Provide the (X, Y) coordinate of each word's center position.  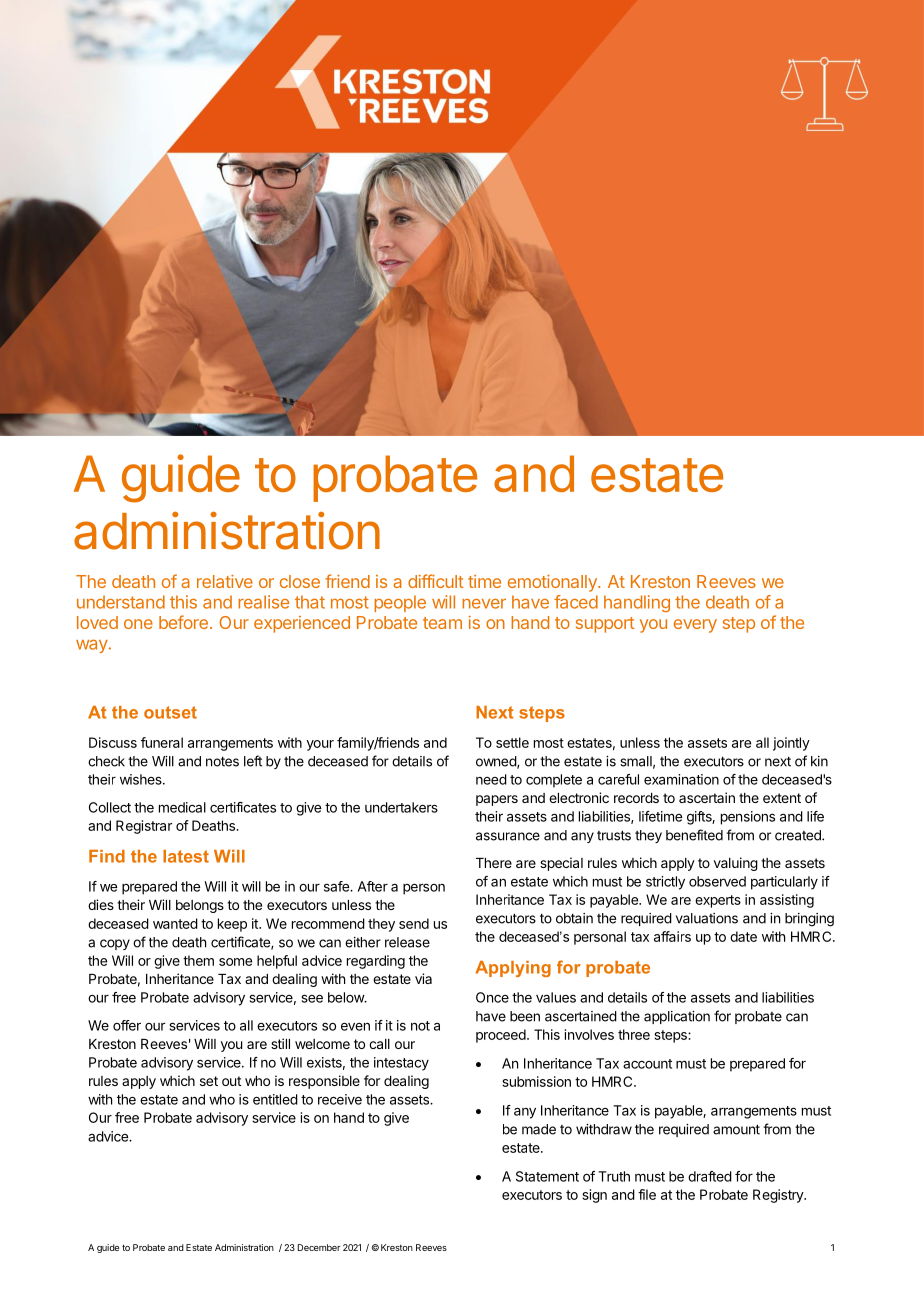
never (484, 603)
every (695, 626)
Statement (547, 1176)
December (319, 1247)
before (183, 622)
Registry (779, 1196)
